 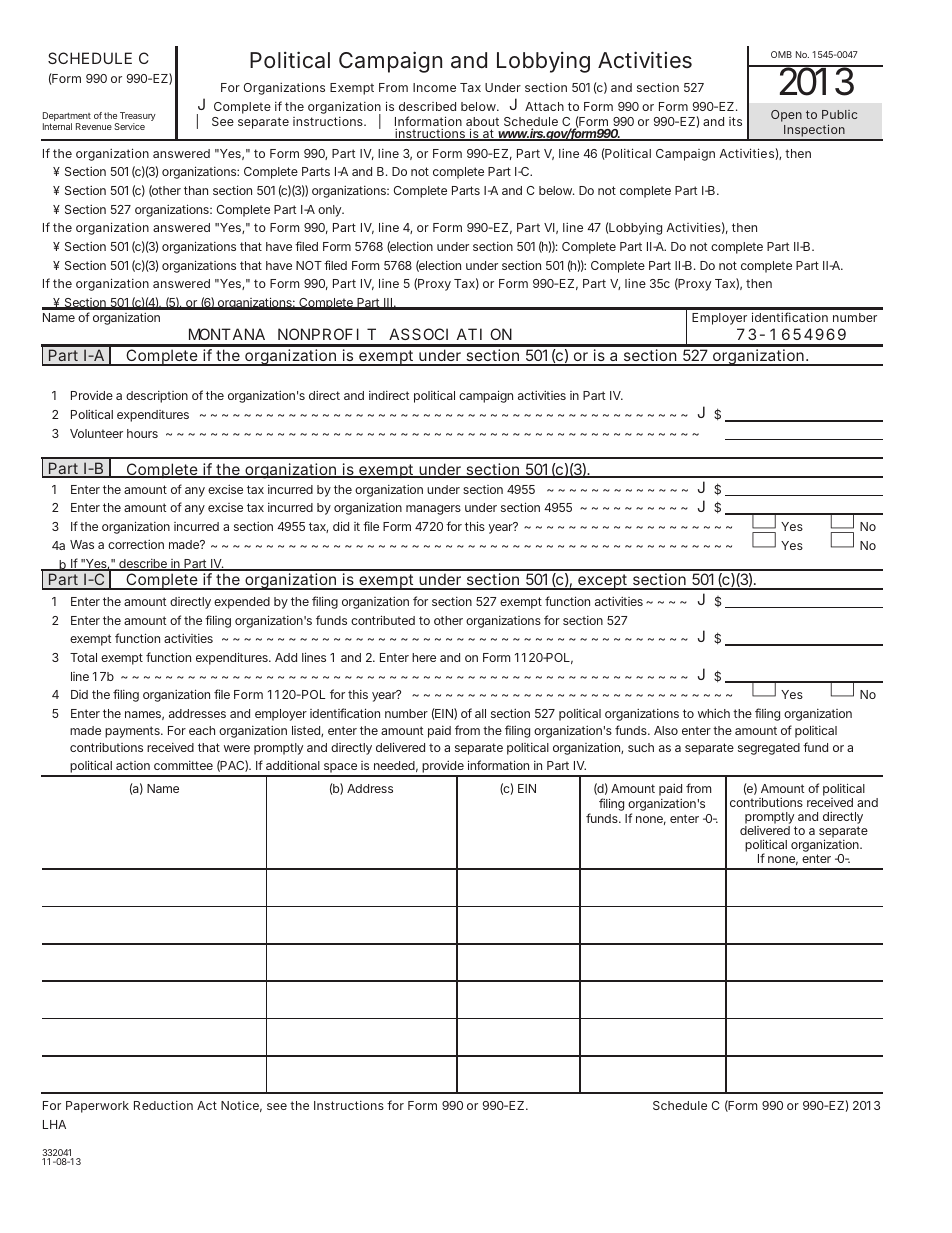 I want to click on Income, so click(x=434, y=87).
